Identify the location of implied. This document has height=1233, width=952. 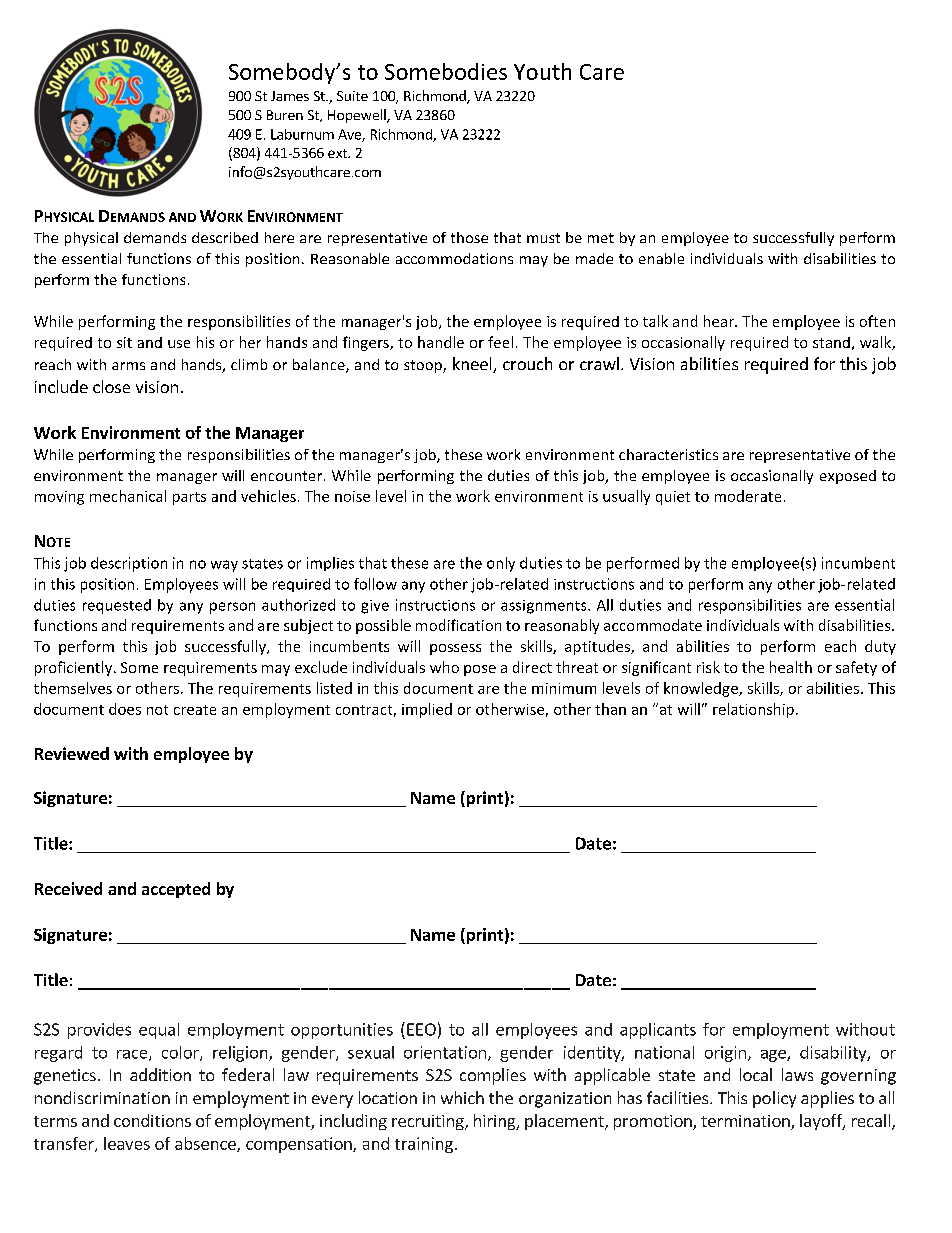
(427, 710).
